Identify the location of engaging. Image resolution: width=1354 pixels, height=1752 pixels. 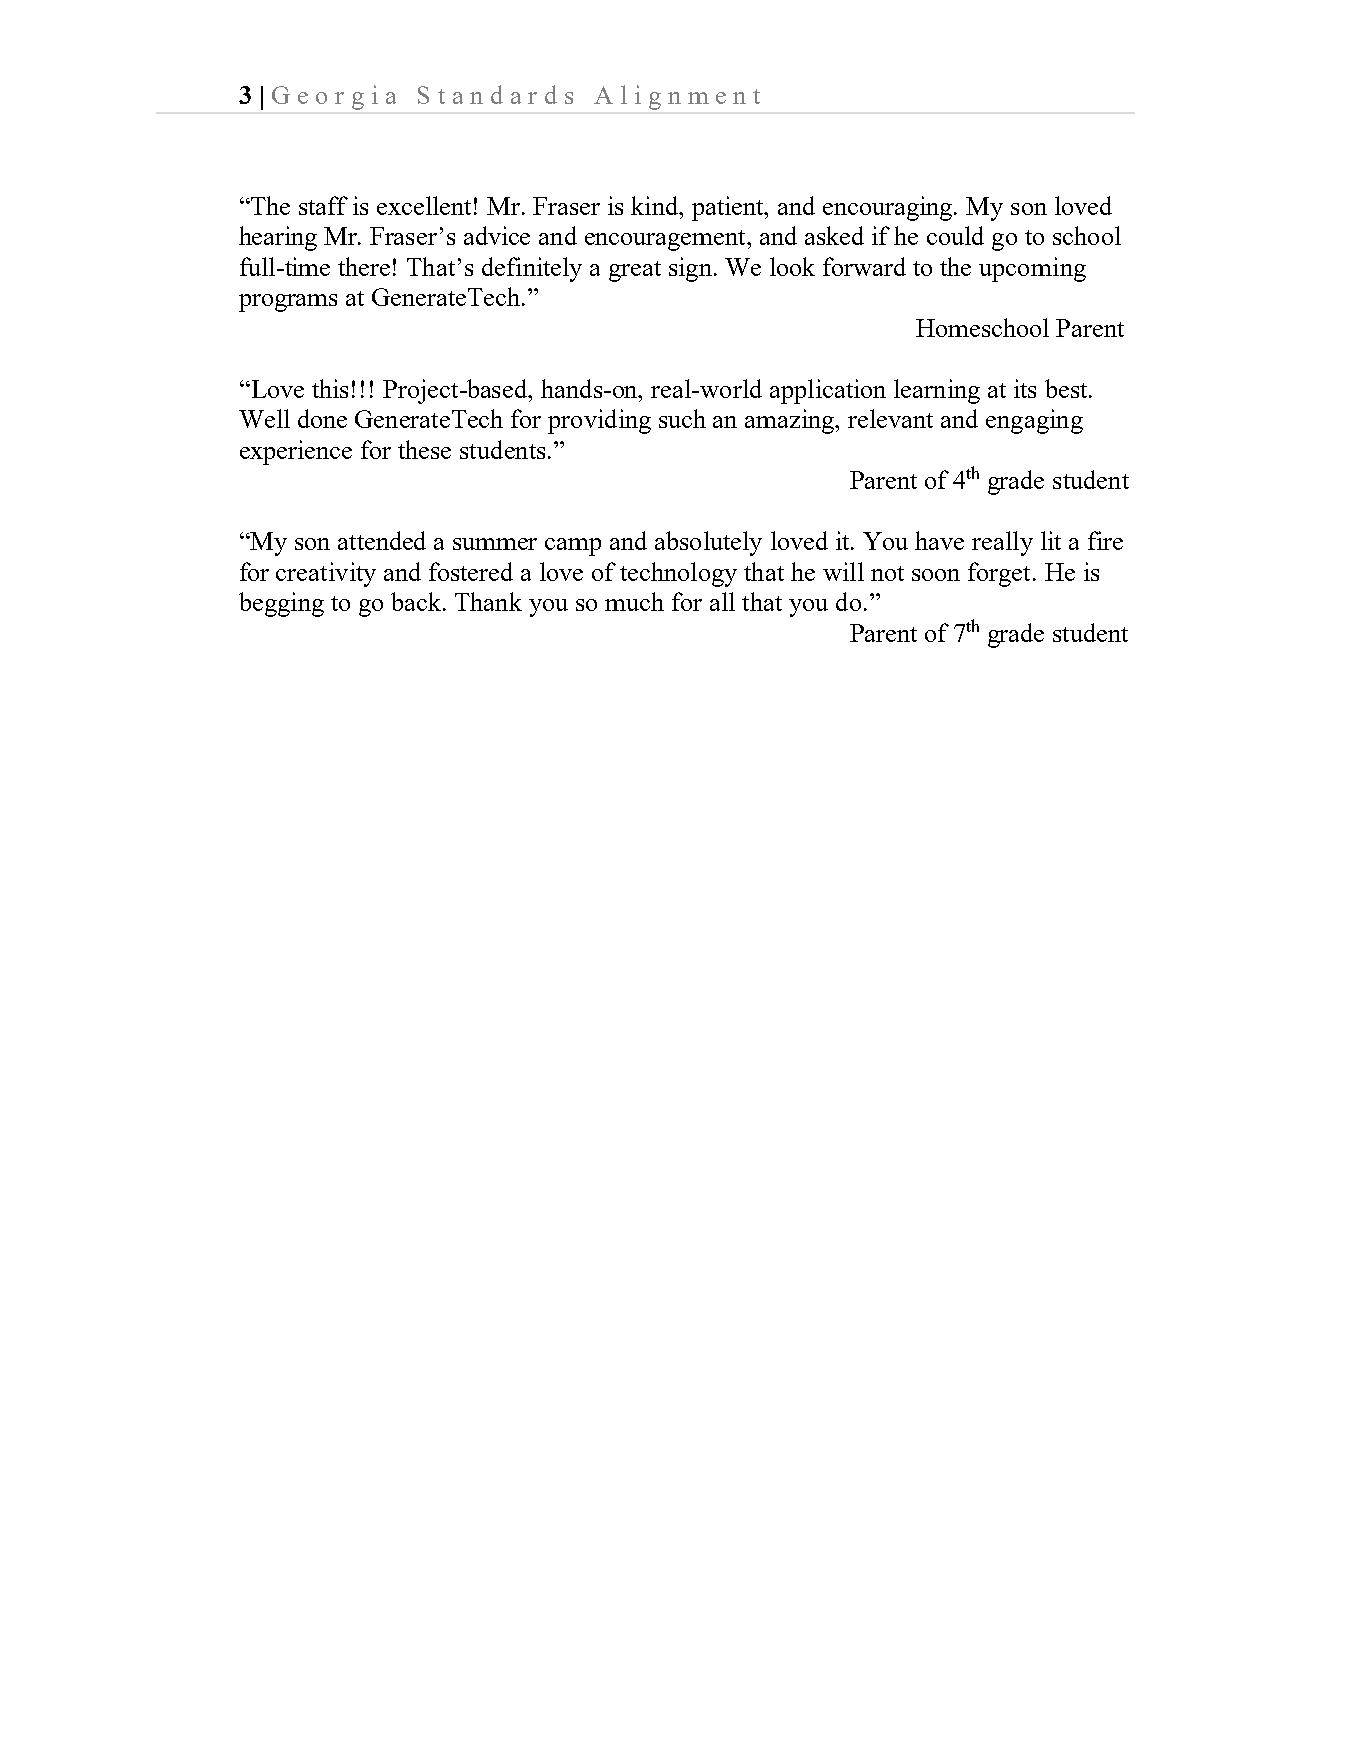
(1034, 421).
